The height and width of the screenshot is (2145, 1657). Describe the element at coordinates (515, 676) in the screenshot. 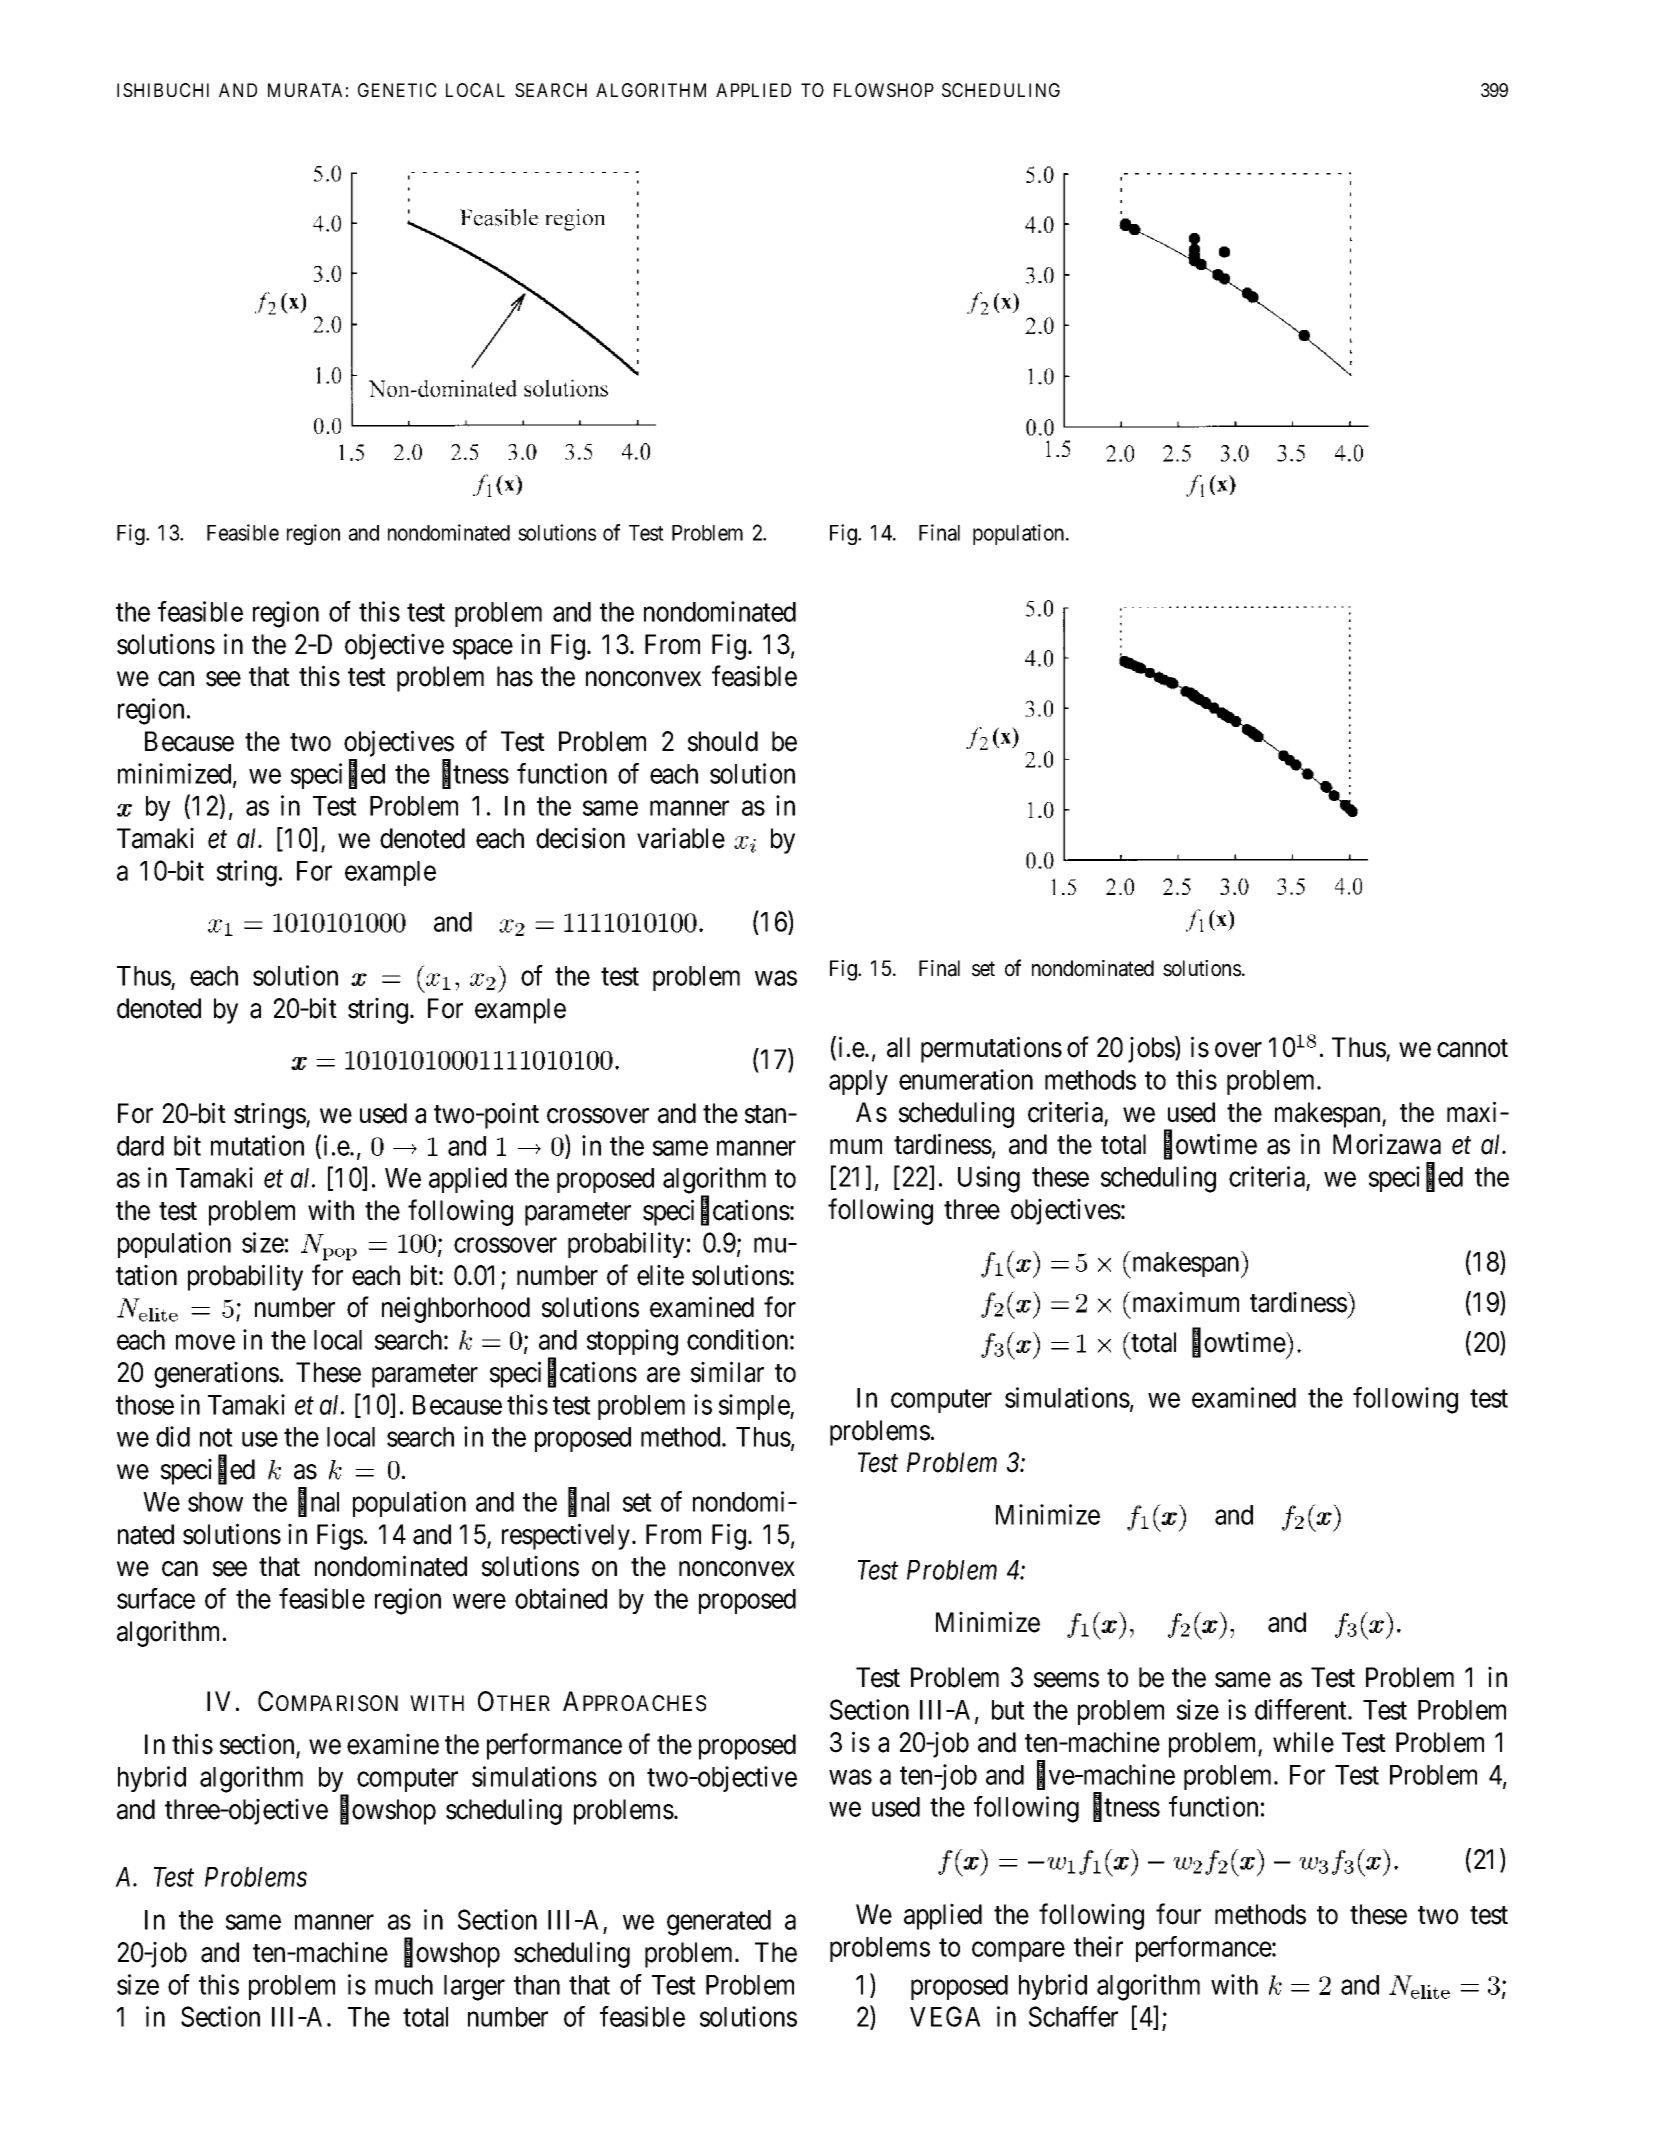

I see `has` at that location.
